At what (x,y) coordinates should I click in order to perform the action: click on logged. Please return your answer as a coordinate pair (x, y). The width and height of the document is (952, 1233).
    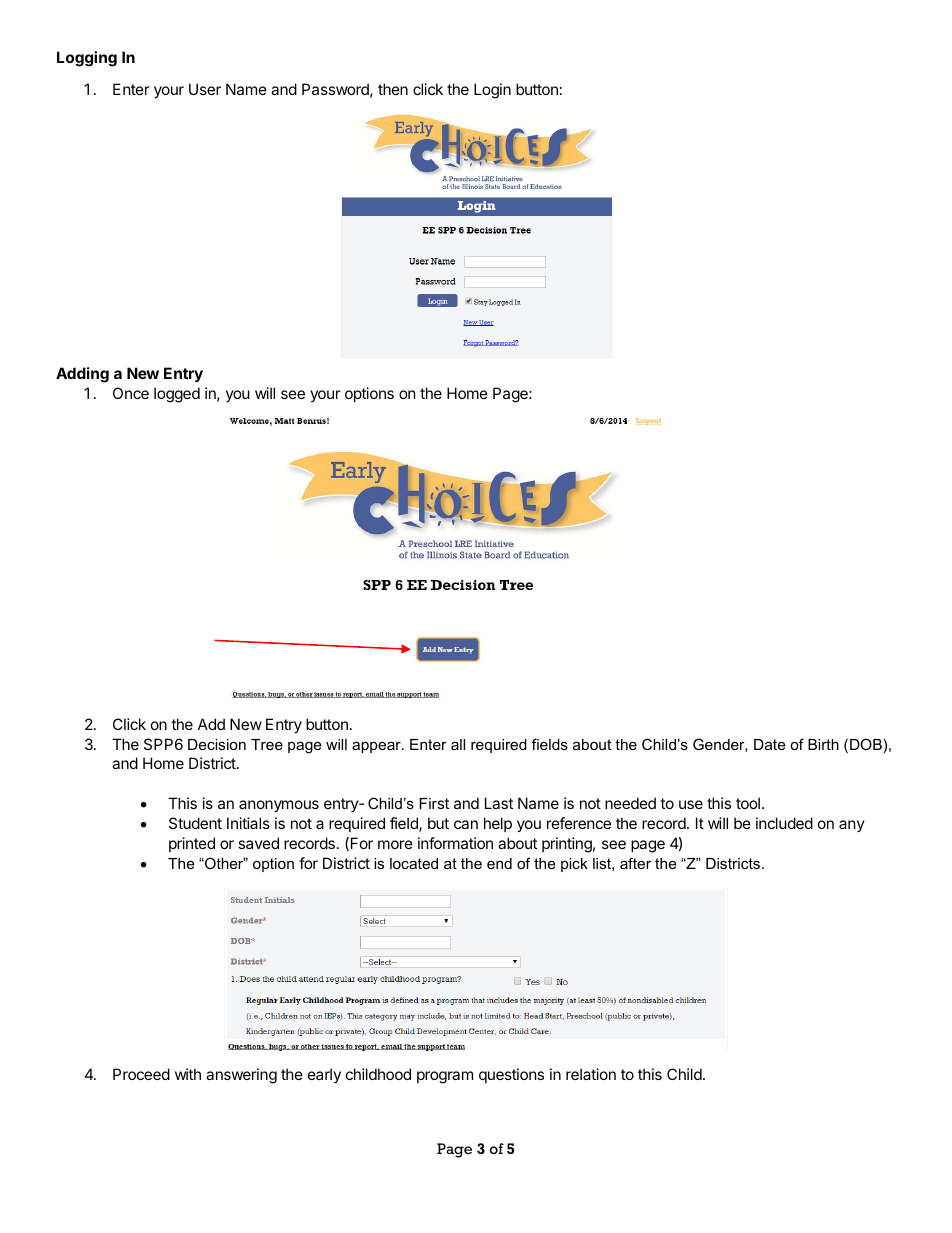
    Looking at the image, I should click on (177, 395).
